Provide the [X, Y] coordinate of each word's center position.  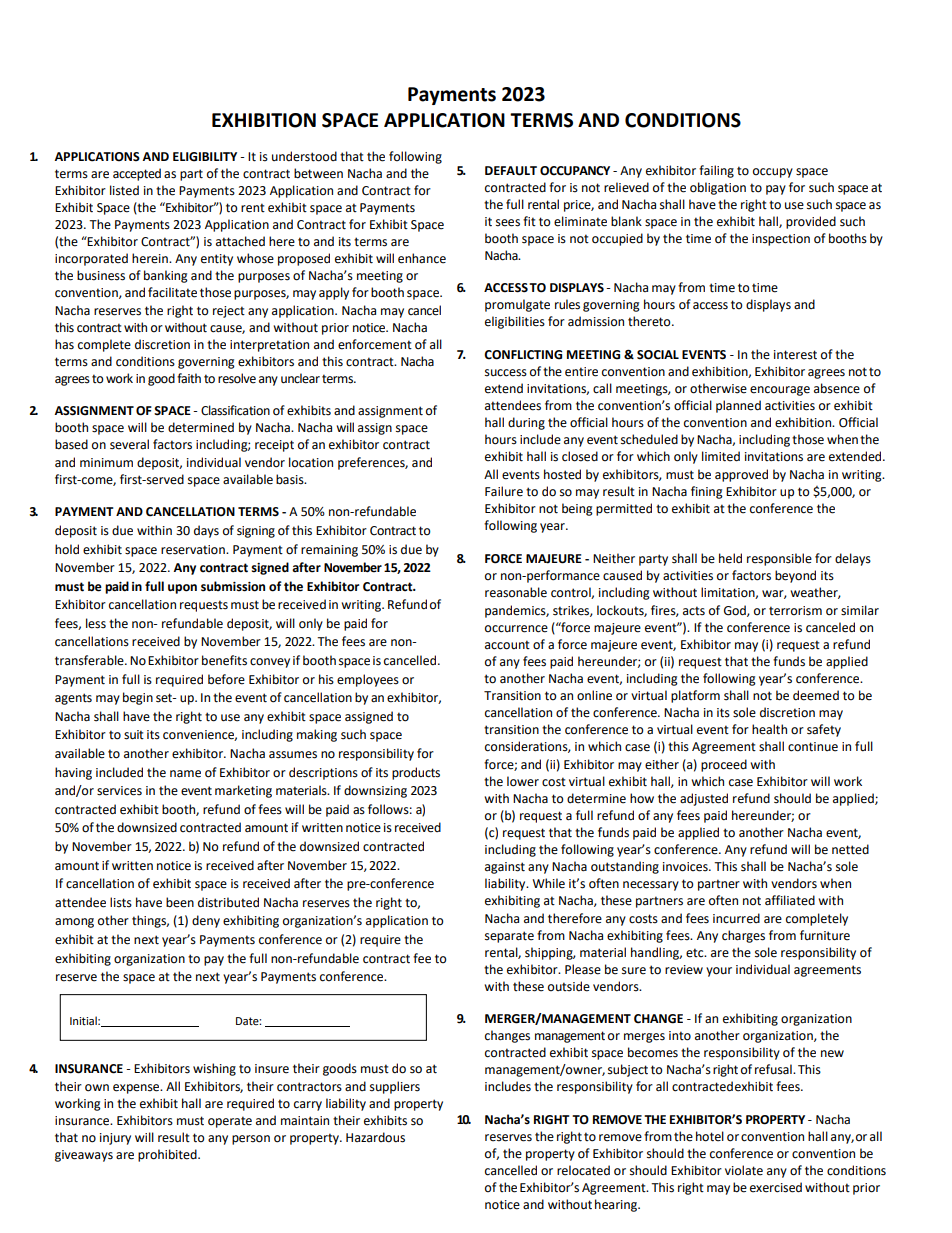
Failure [504, 491]
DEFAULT [511, 171]
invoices [686, 867]
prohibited [168, 1155]
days [206, 531]
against [505, 868]
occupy [773, 173]
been [180, 902]
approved [741, 475]
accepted [137, 174]
